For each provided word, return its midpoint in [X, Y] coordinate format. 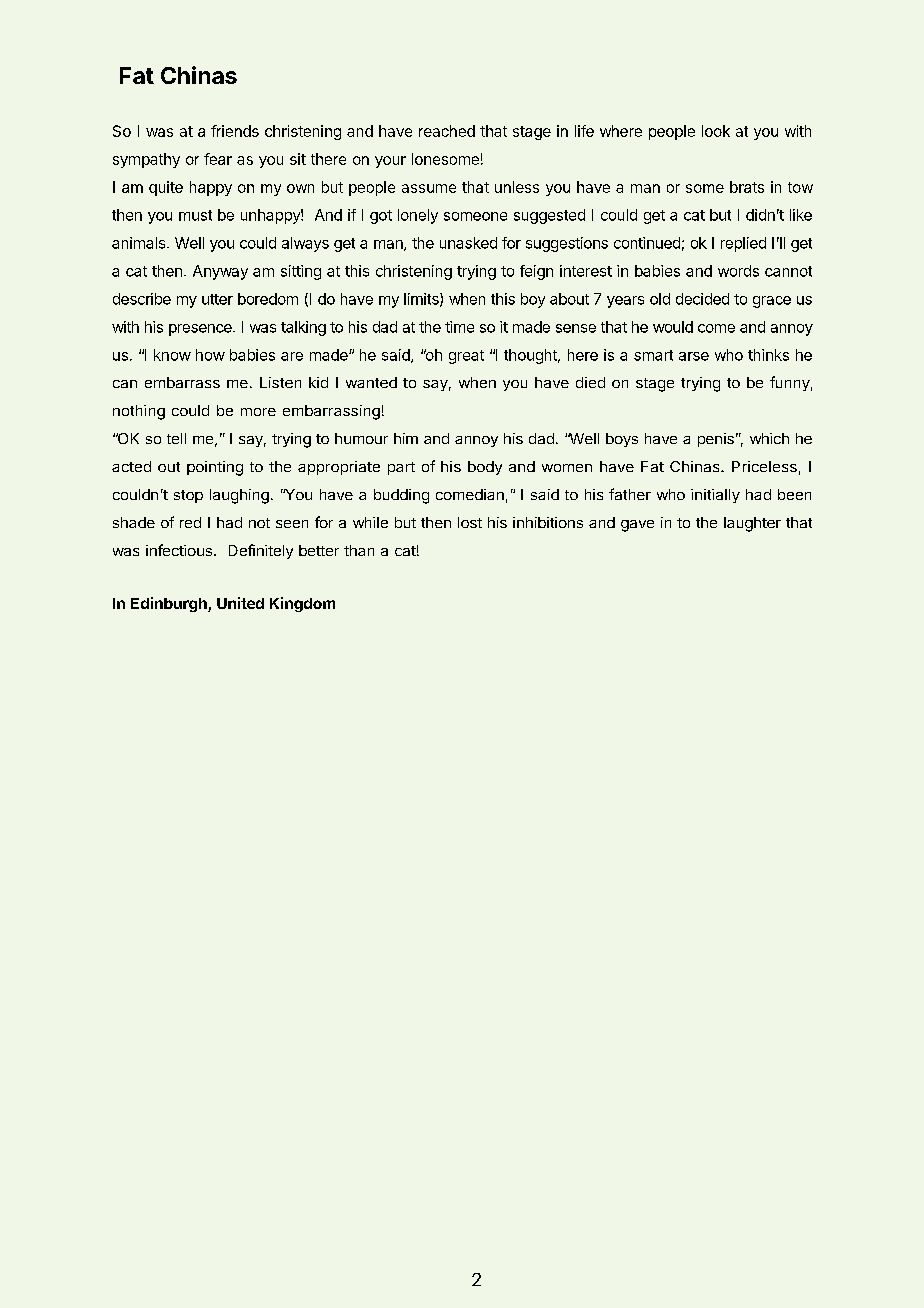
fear [218, 159]
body [485, 468]
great [466, 357]
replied [743, 244]
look [716, 131]
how [210, 355]
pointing [215, 468]
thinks [768, 355]
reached [447, 131]
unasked [468, 243]
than [359, 550]
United [240, 603]
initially [715, 496]
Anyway [220, 272]
